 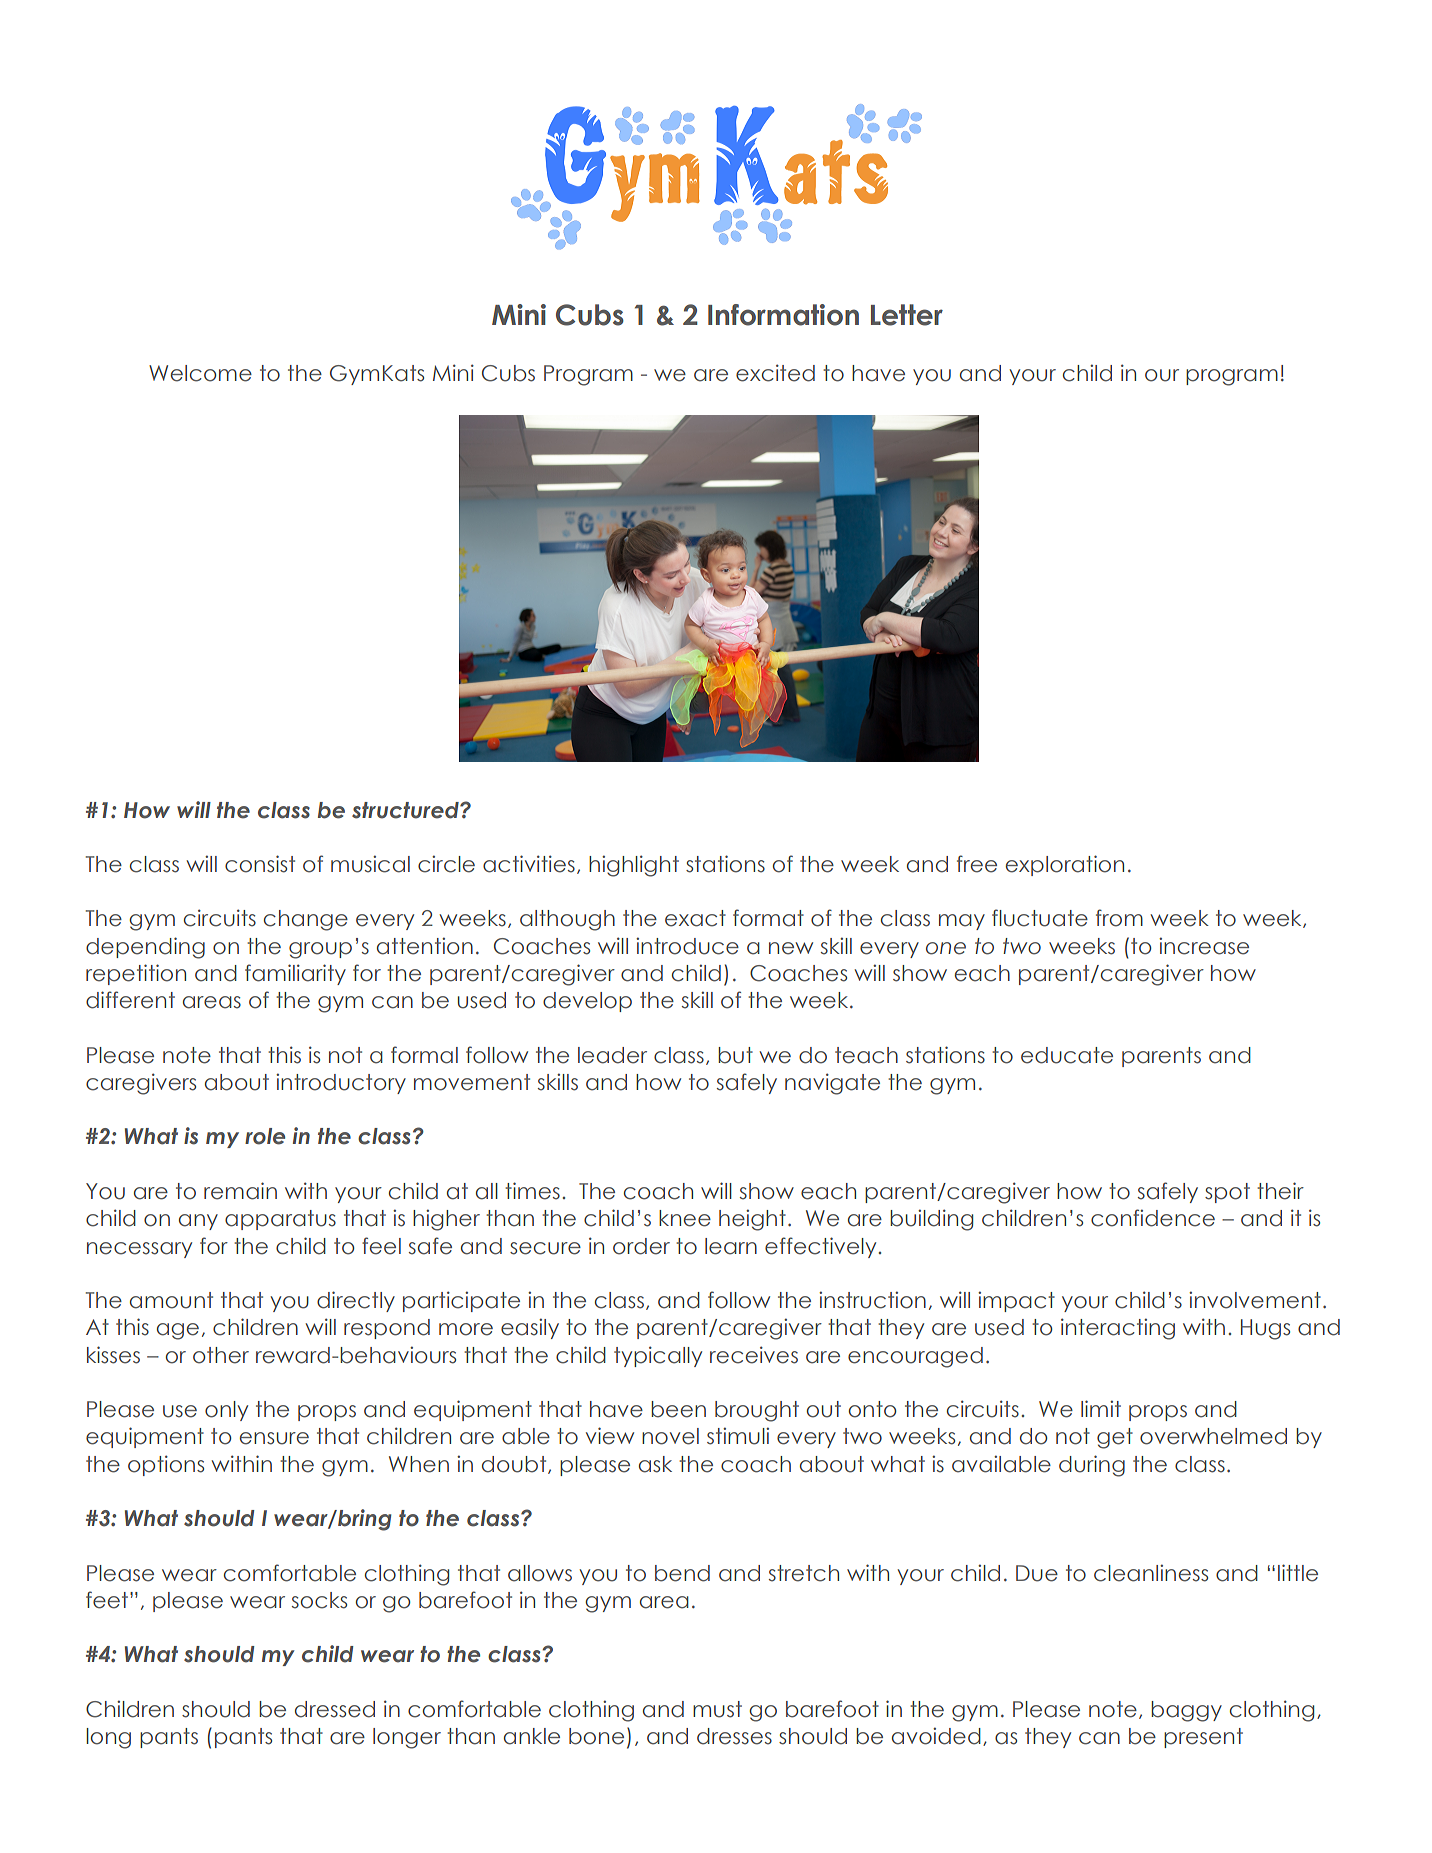 I want to click on apparatus, so click(x=280, y=1220).
